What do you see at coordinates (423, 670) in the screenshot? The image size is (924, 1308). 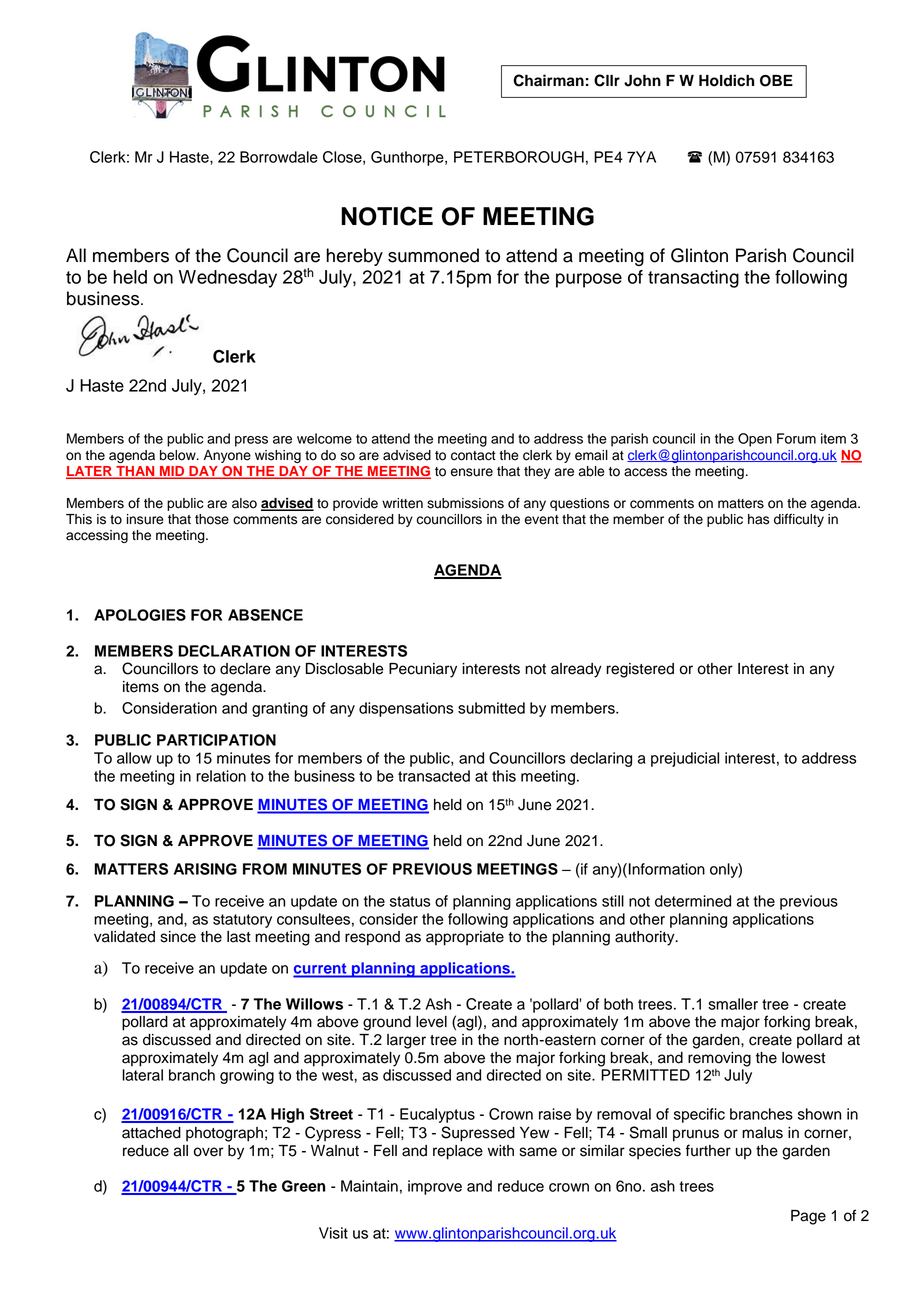 I see `Pecuniary` at bounding box center [423, 670].
